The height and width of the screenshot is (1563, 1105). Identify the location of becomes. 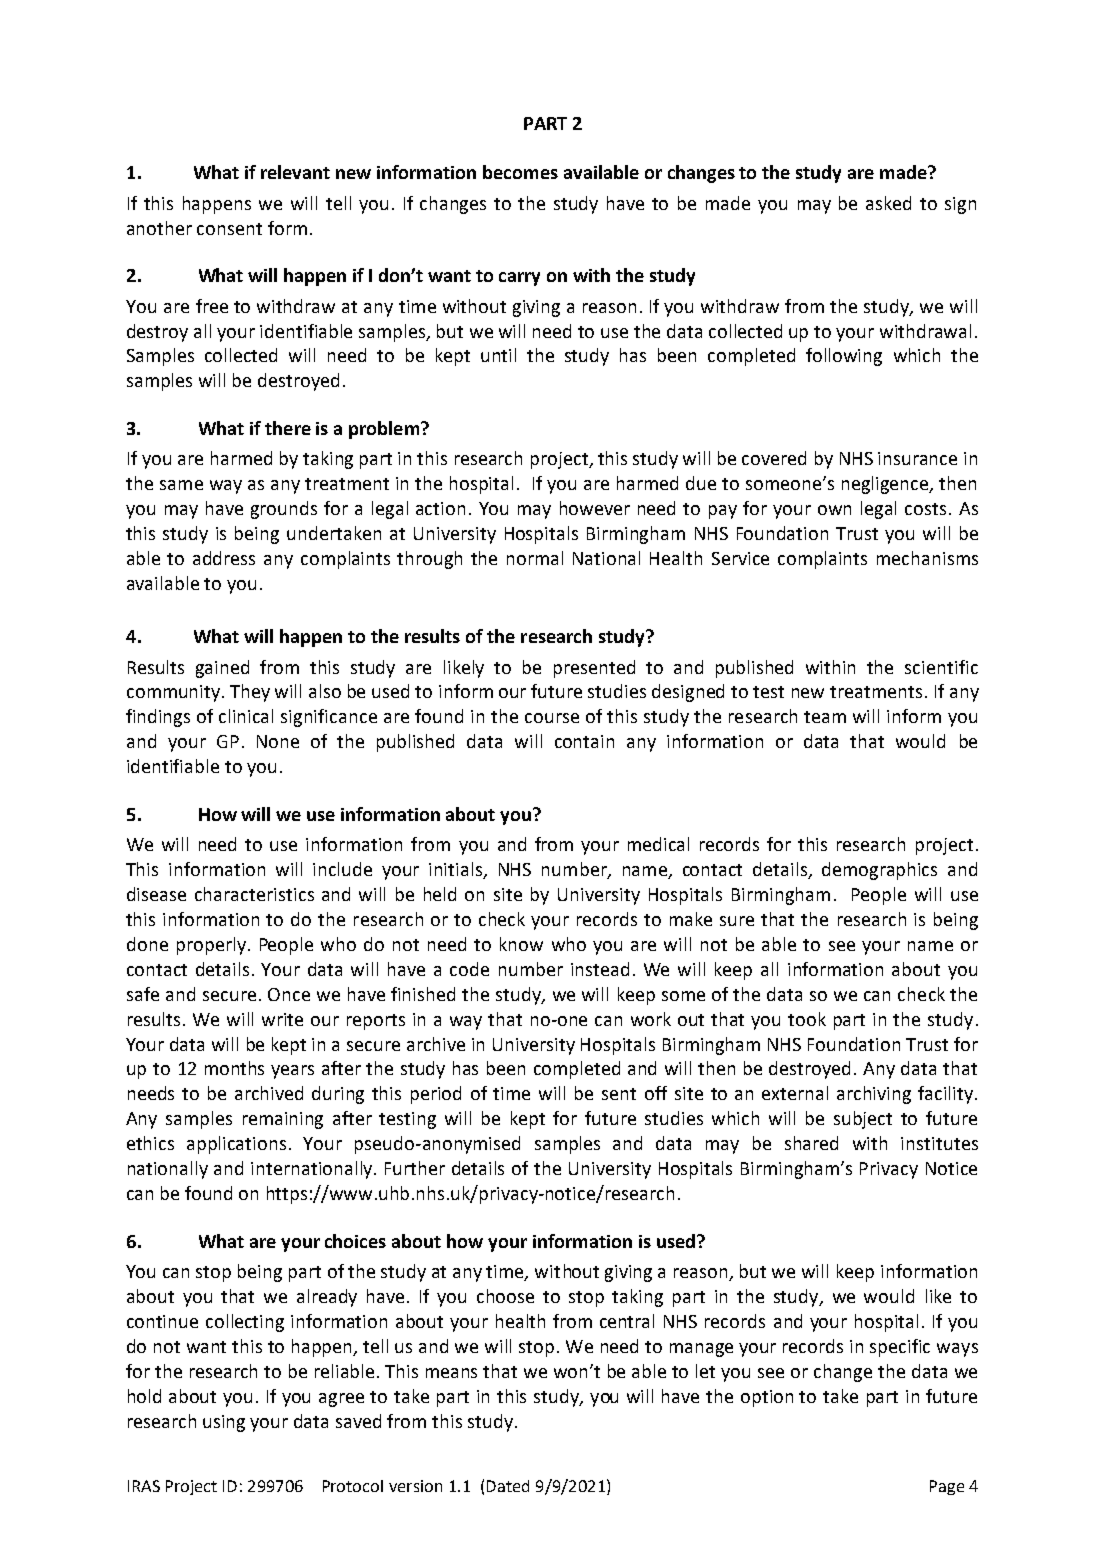
(520, 172).
